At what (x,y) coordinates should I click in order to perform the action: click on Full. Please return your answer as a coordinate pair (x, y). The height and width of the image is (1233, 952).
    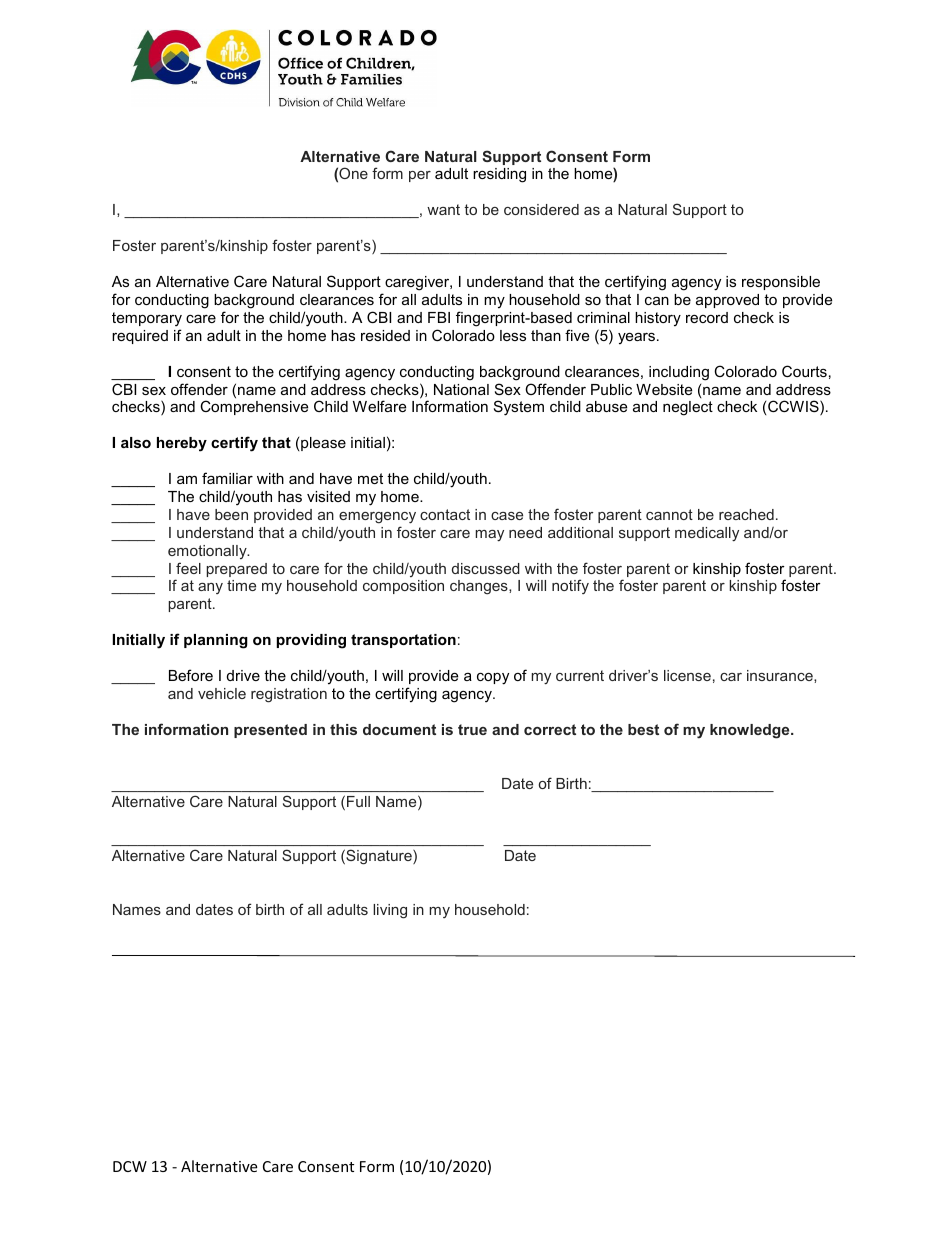
    Looking at the image, I should click on (358, 801).
